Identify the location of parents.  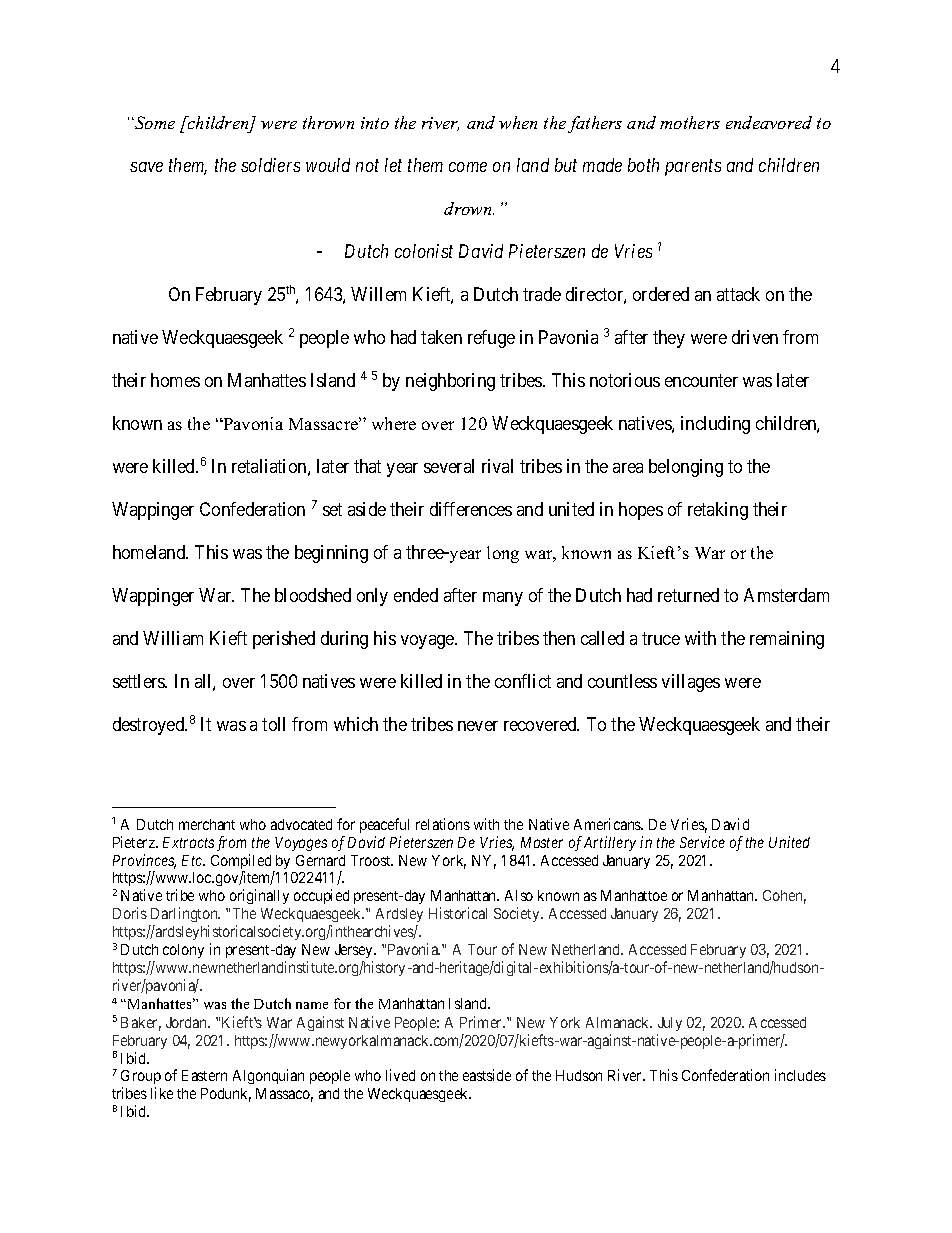
(693, 168).
